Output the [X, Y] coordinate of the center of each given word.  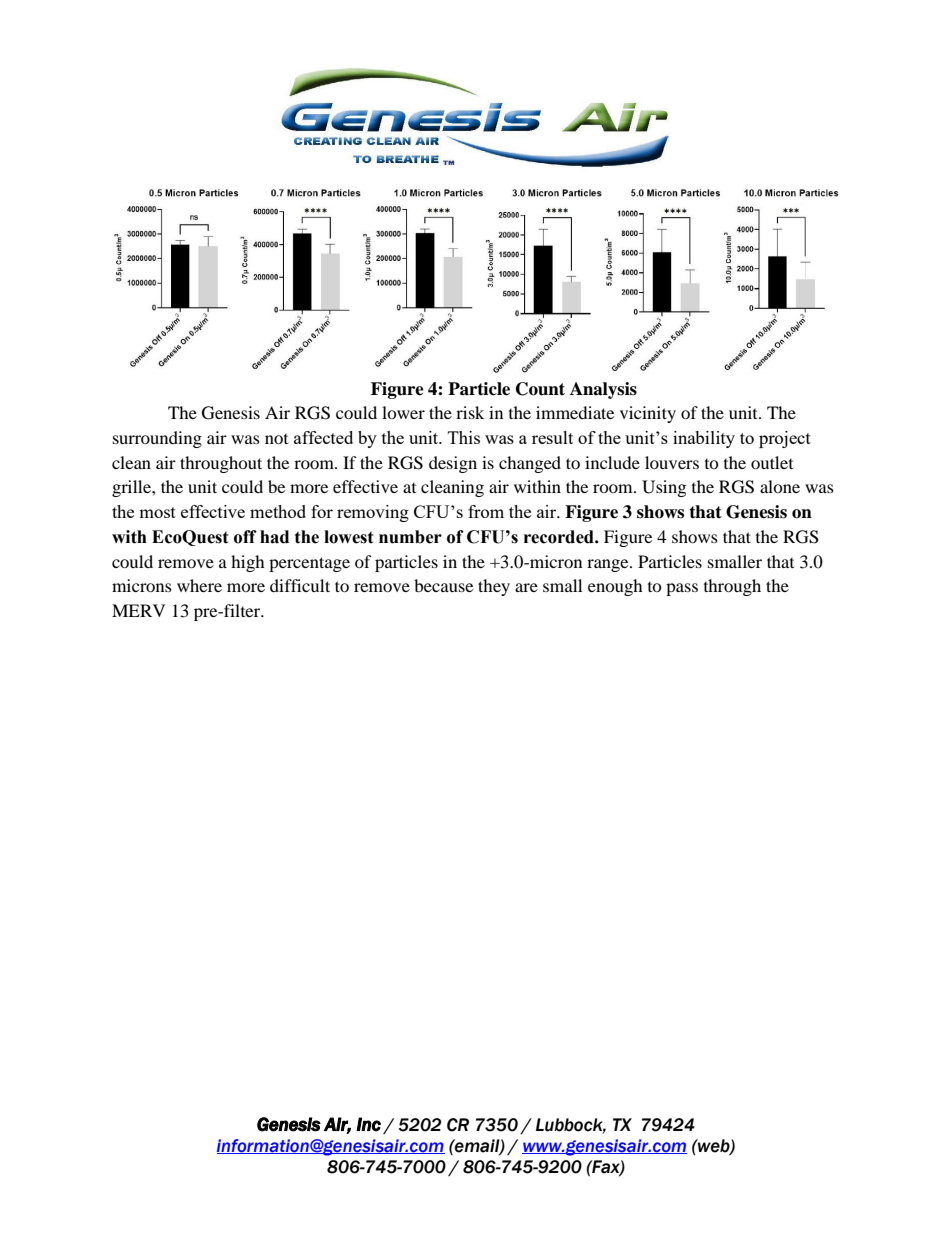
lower [403, 412]
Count [540, 389]
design [453, 464]
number [410, 537]
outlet [772, 462]
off [245, 537]
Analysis [603, 390]
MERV [138, 610]
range [609, 565]
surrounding [157, 439]
